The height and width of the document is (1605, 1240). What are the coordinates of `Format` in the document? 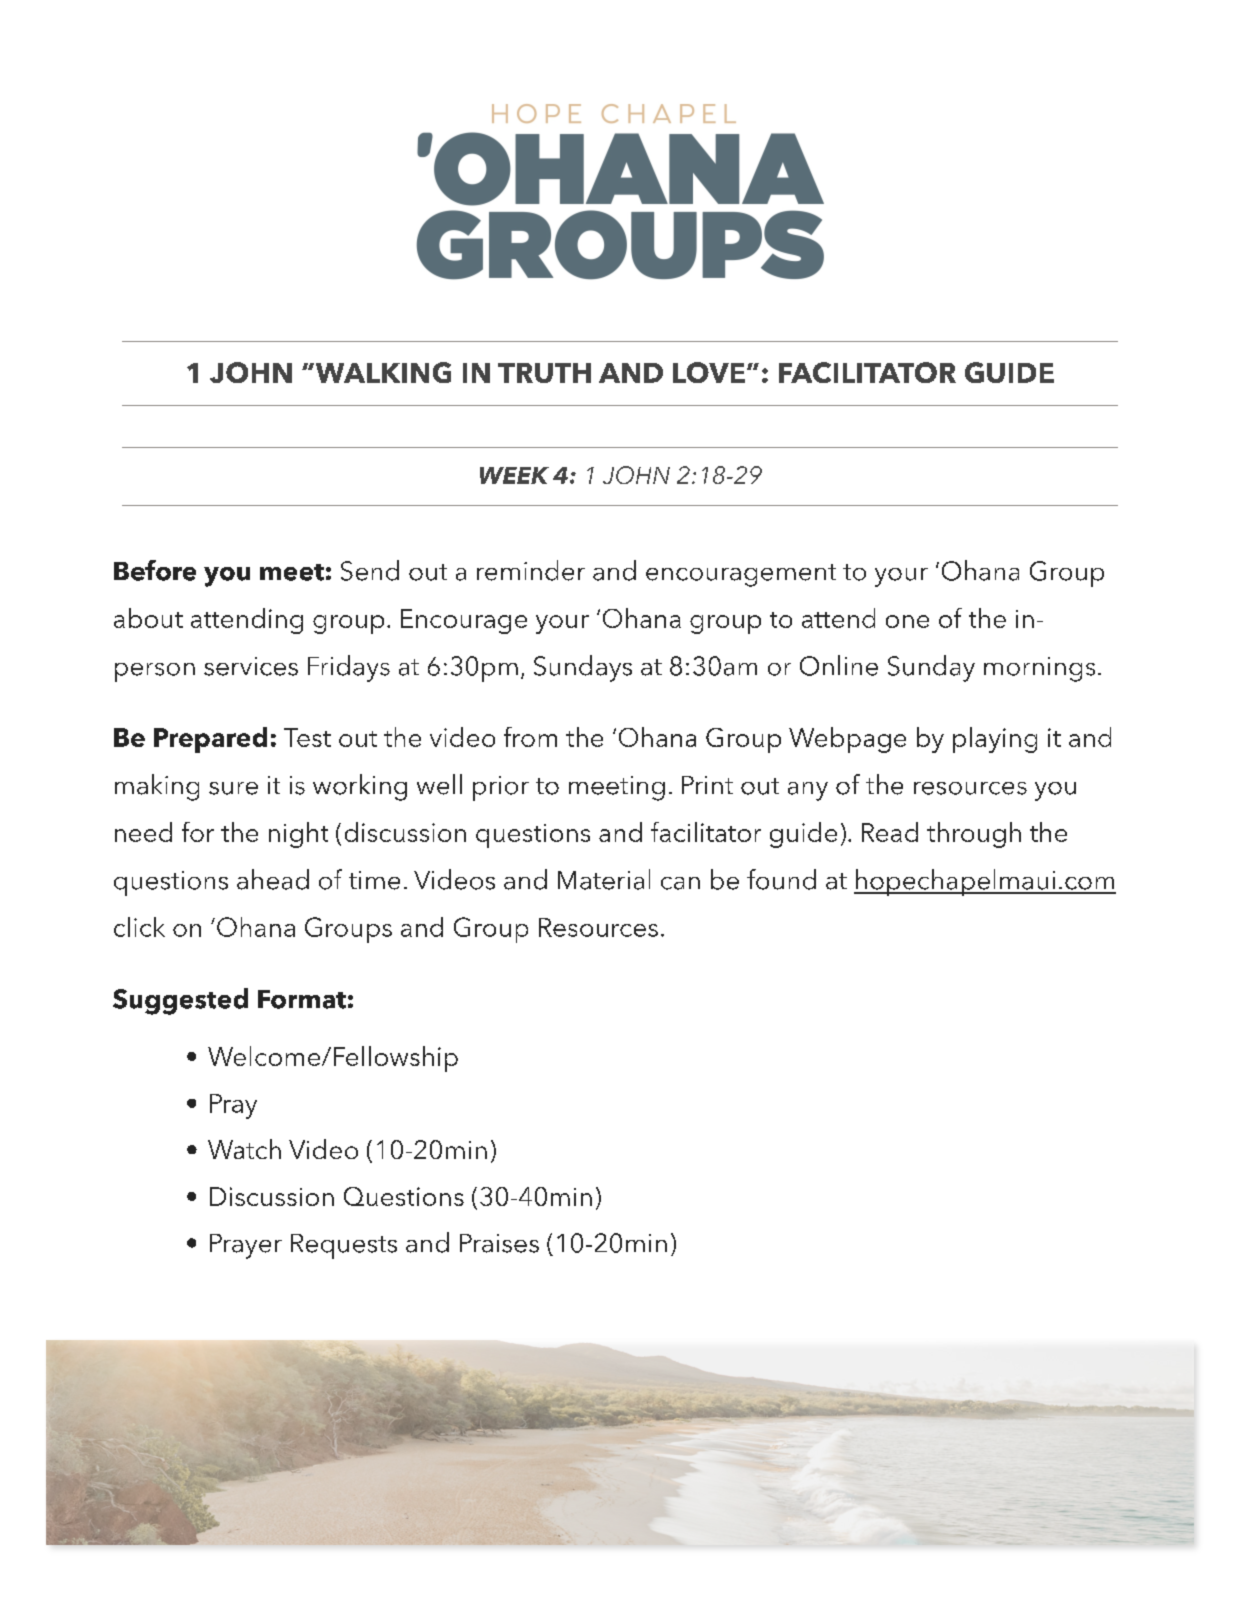 It's located at (302, 999).
